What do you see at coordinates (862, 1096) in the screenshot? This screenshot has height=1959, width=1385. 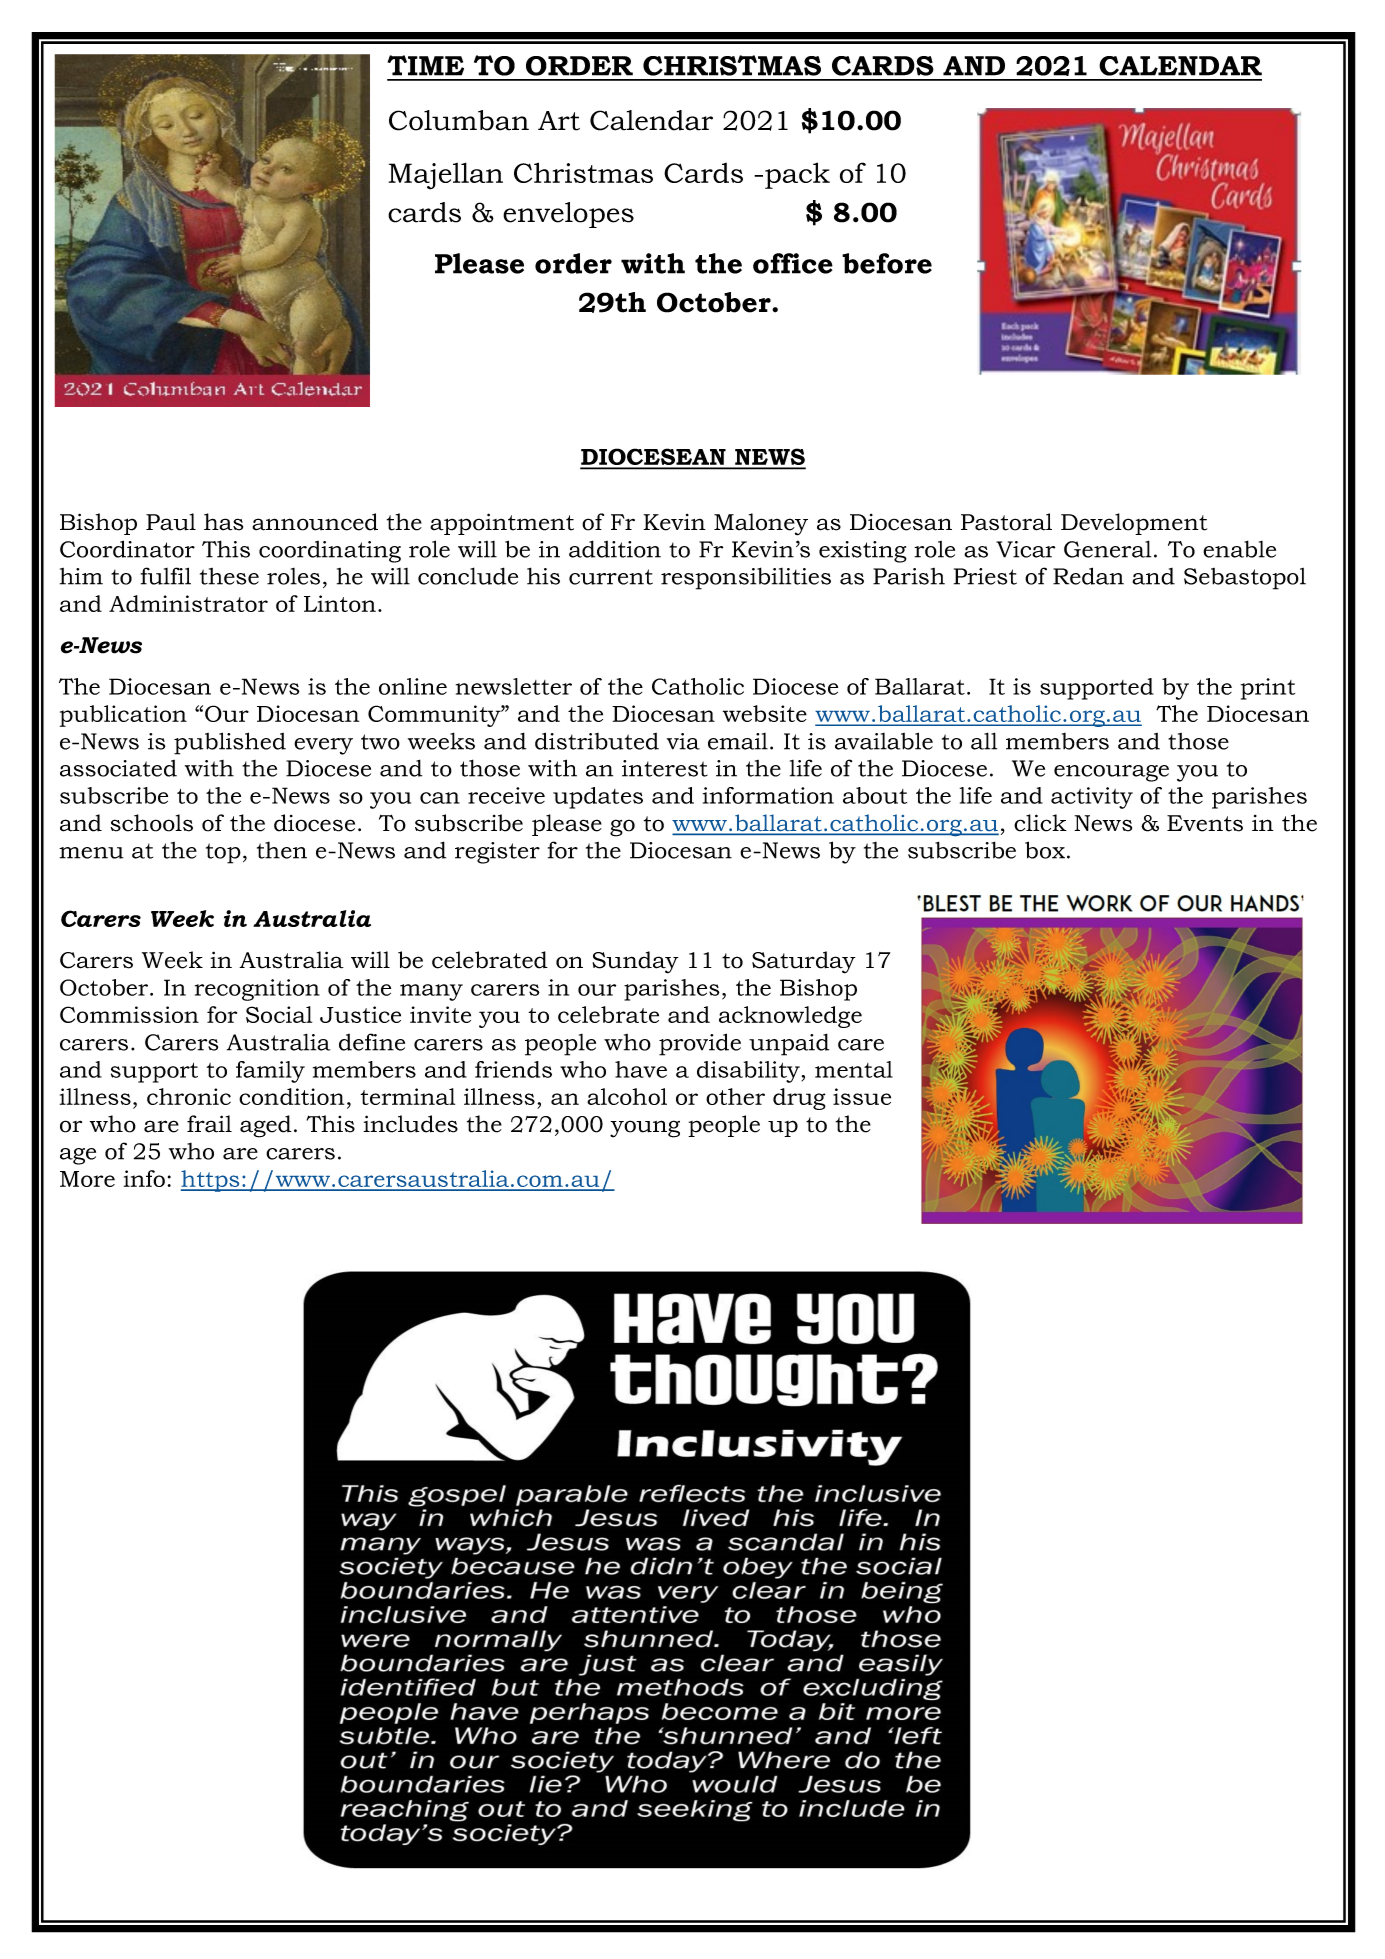 I see `issue` at bounding box center [862, 1096].
